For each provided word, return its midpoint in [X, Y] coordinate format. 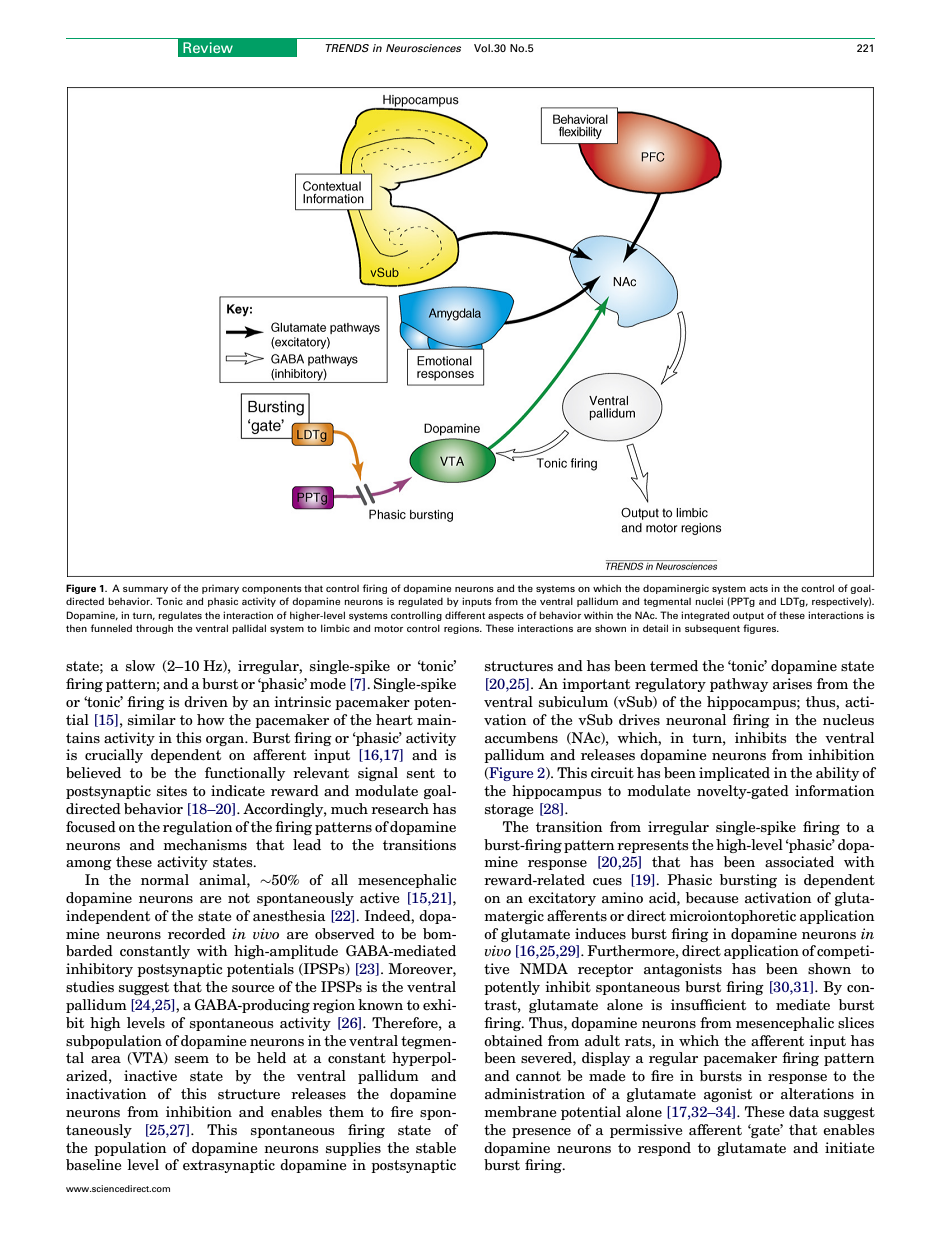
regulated [420, 602]
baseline [93, 1164]
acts [758, 588]
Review [208, 47]
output [748, 616]
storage [509, 810]
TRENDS [347, 48]
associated [799, 861]
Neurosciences [423, 48]
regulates [180, 616]
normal [165, 879]
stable [436, 1147]
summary [145, 590]
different [465, 615]
